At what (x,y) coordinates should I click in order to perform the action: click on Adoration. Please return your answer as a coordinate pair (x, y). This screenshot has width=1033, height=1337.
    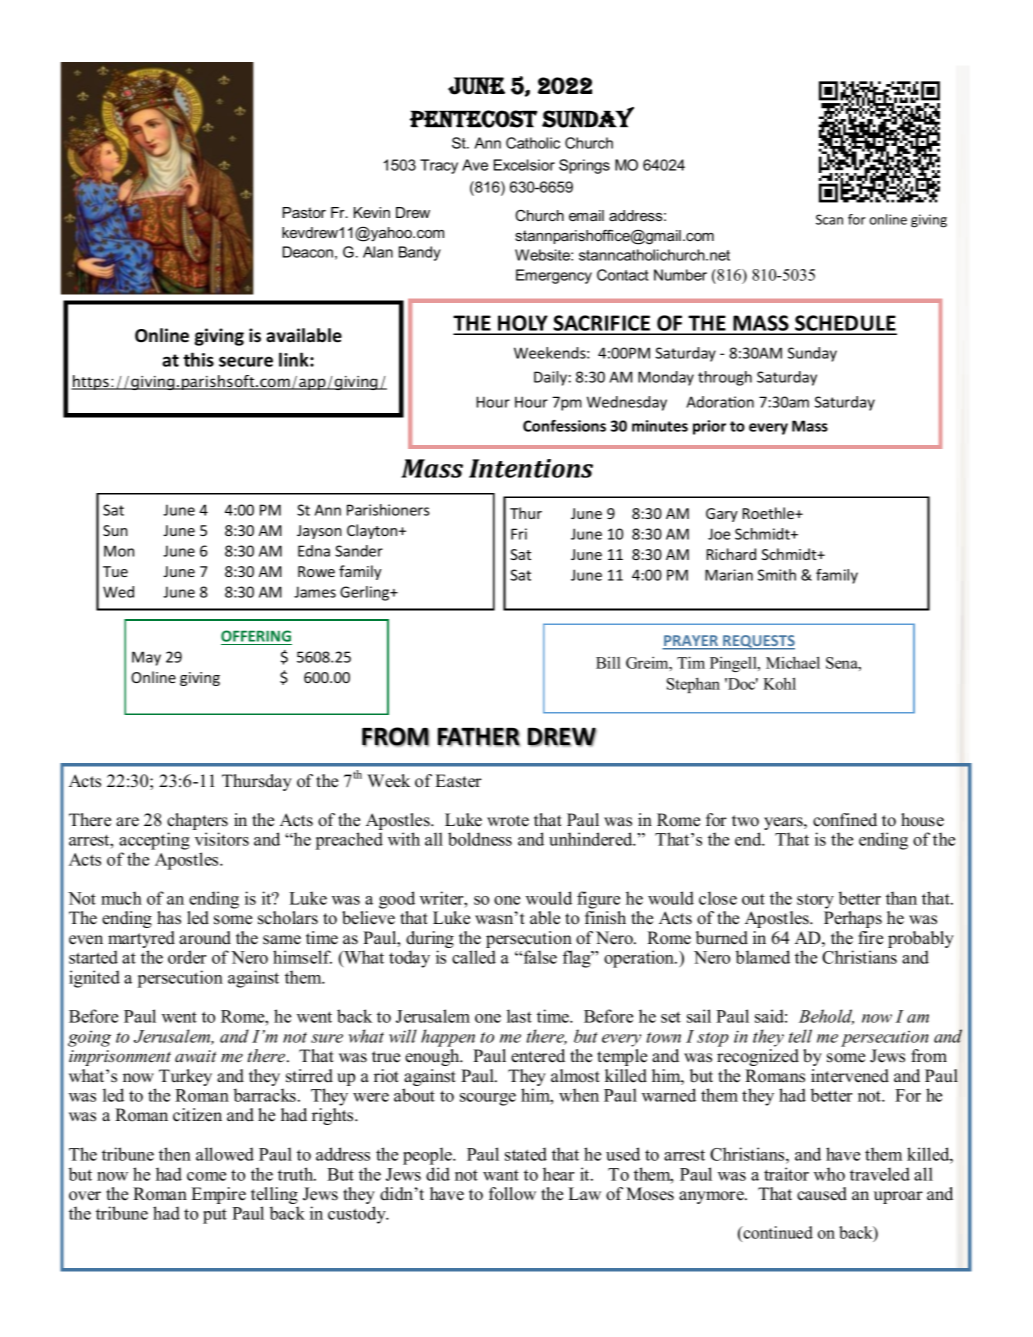
    Looking at the image, I should click on (720, 402).
